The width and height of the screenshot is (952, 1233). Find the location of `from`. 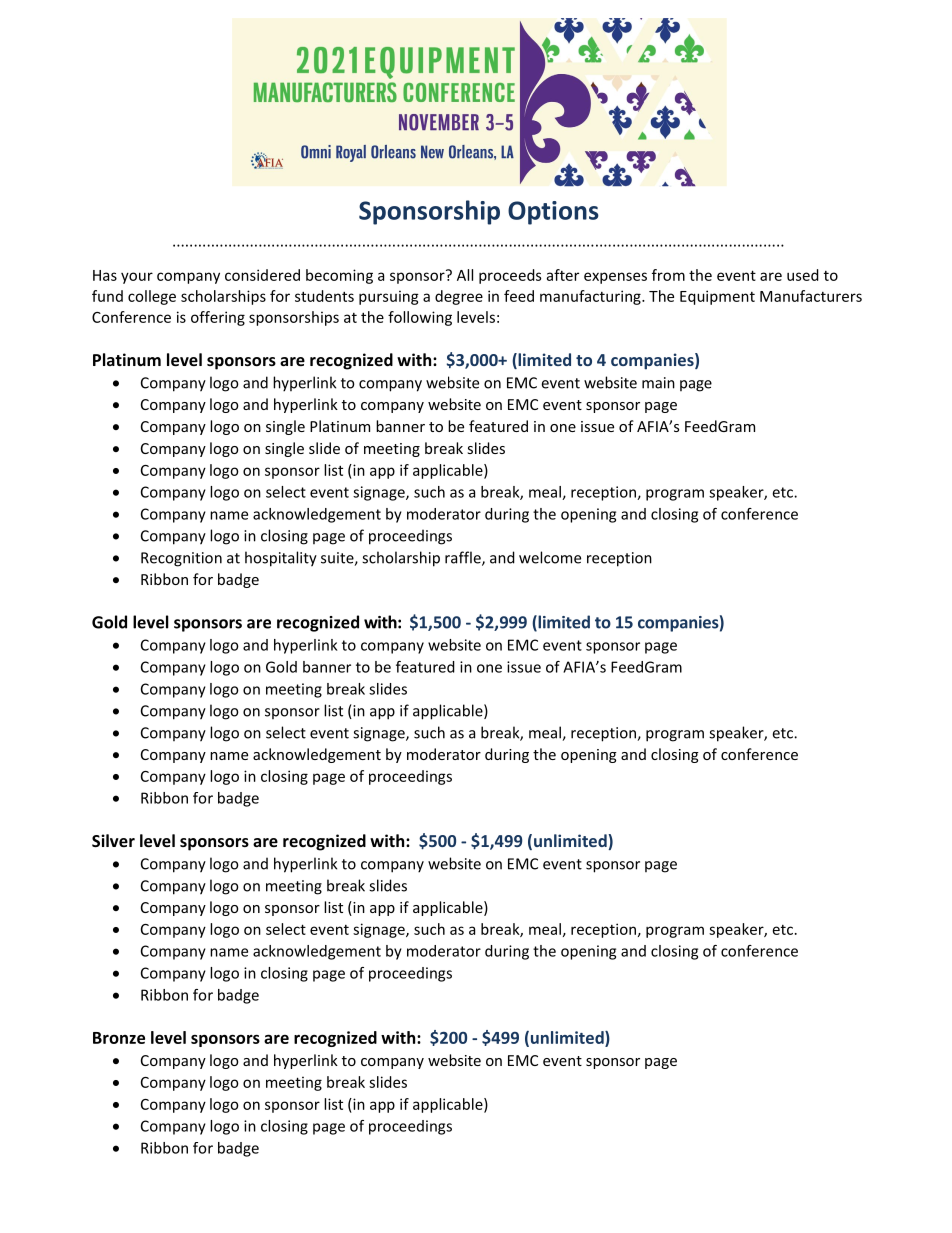

from is located at coordinates (668, 275).
